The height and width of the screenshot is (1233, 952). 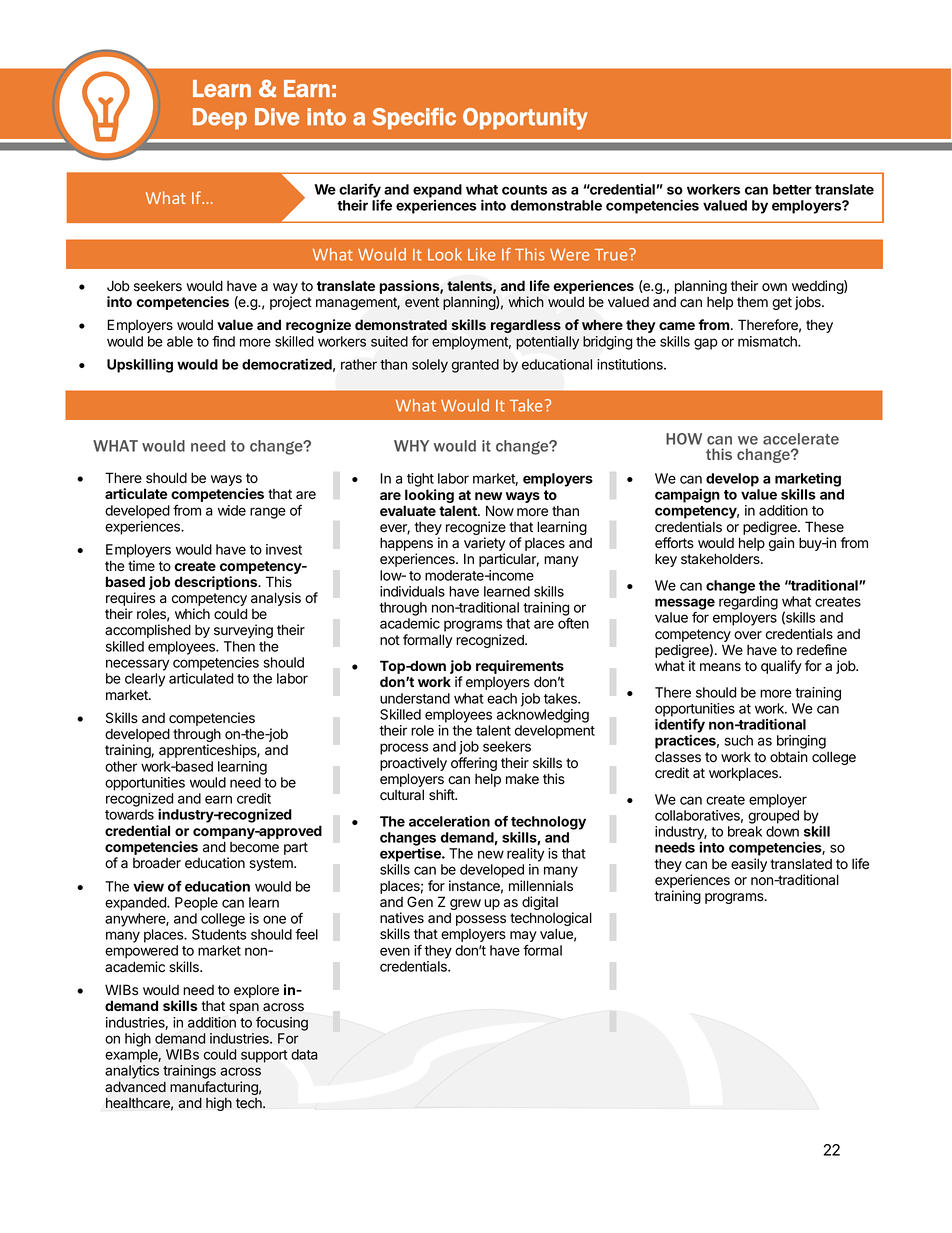 I want to click on individuals, so click(x=412, y=591).
